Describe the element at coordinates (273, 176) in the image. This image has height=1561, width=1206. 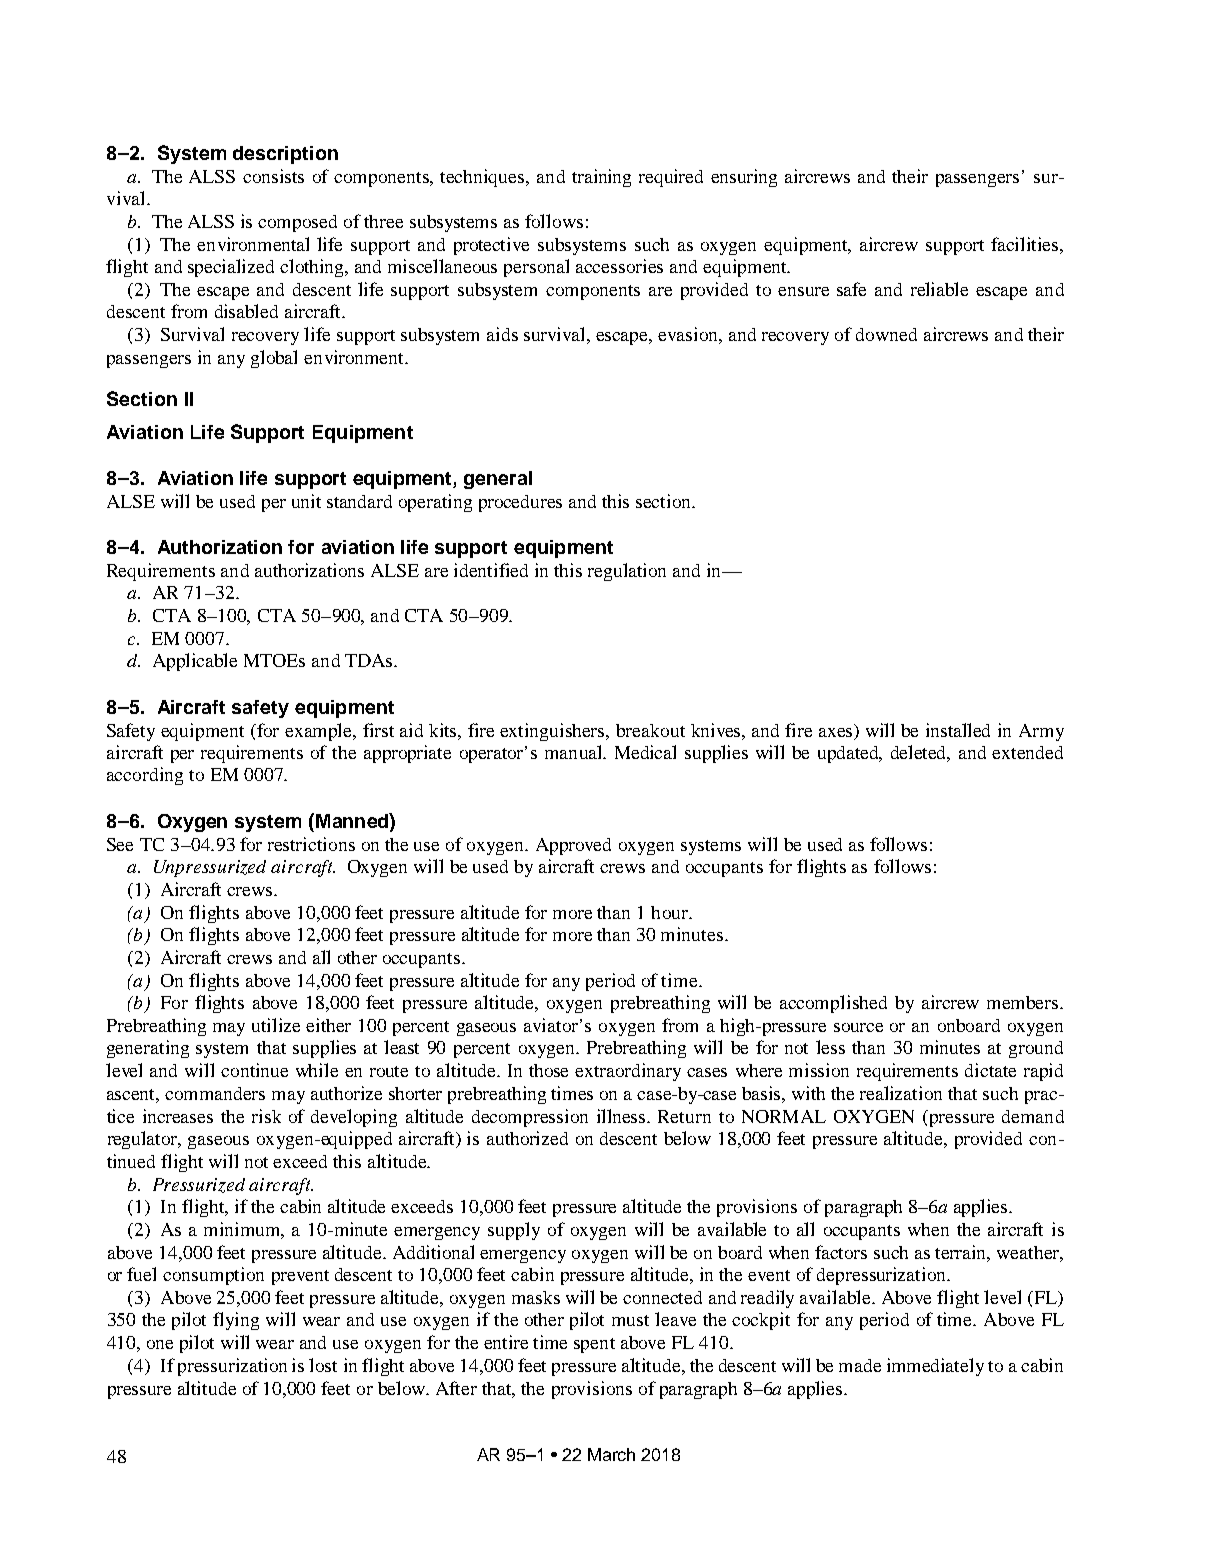
I see `consists` at that location.
